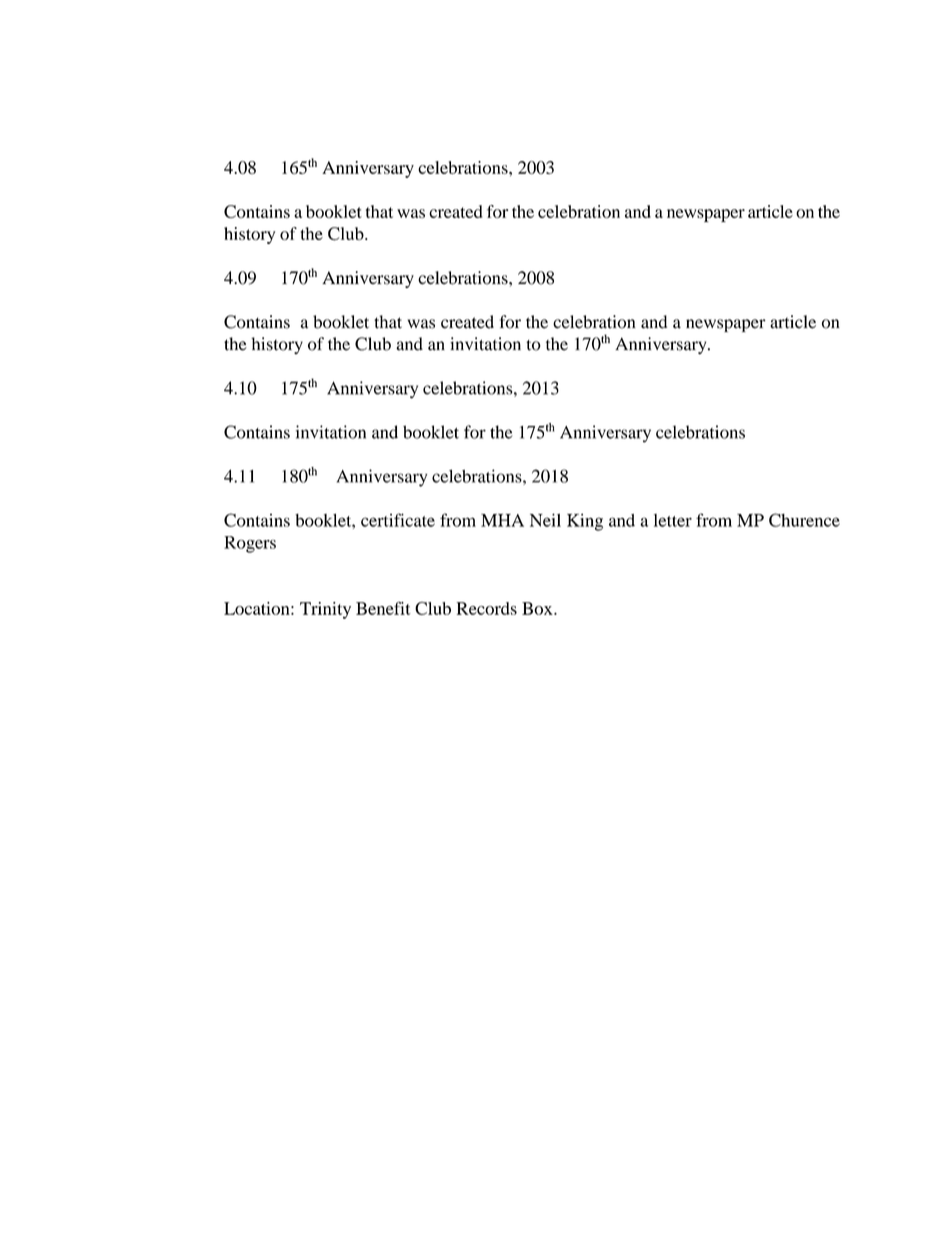 This page has width=952, height=1233. Describe the element at coordinates (383, 608) in the page. I see `Benefit` at that location.
